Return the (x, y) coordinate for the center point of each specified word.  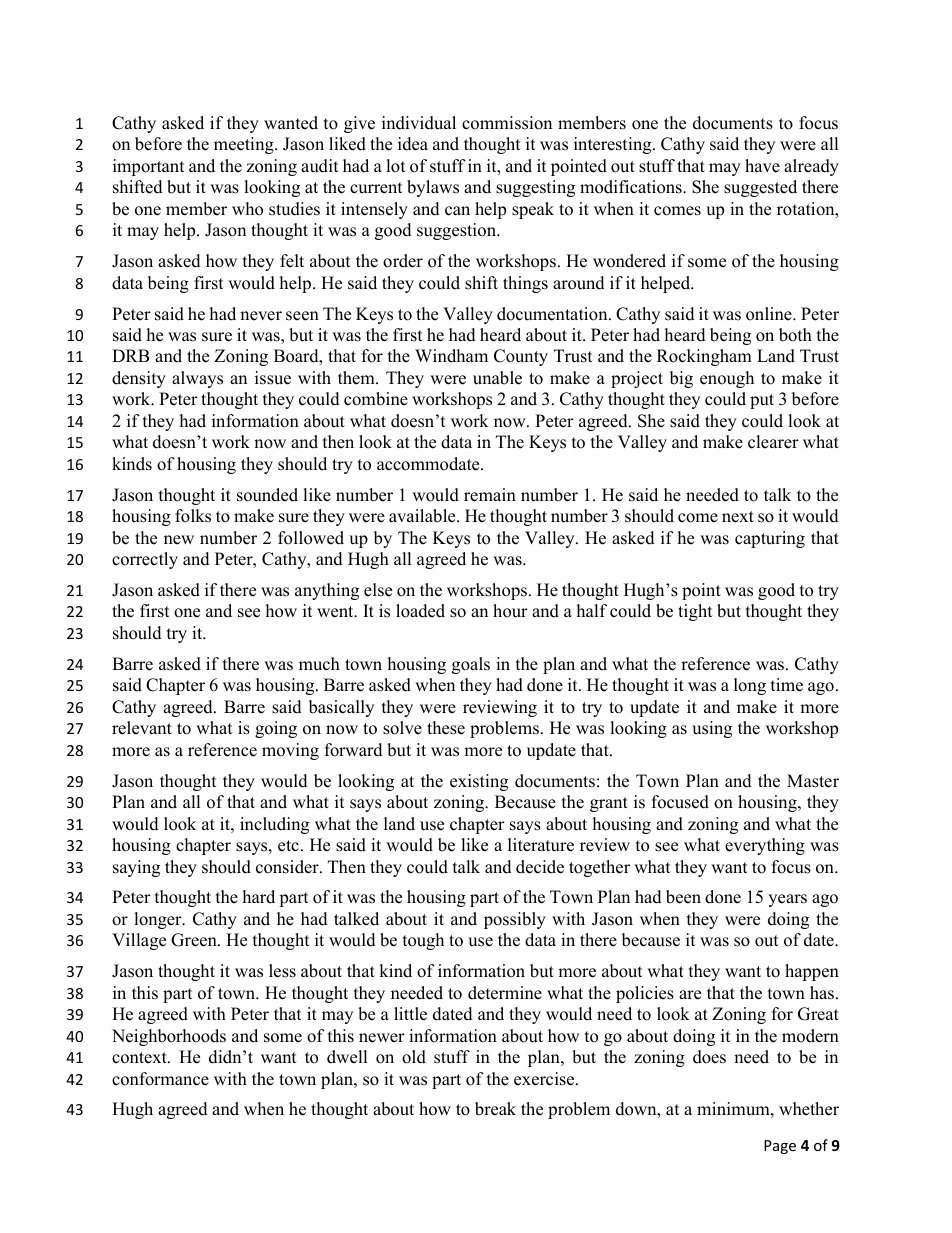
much (319, 664)
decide (540, 867)
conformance (160, 1079)
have (762, 166)
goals (471, 665)
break (495, 1109)
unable (497, 378)
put (762, 401)
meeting (245, 145)
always (197, 379)
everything (765, 846)
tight (695, 612)
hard (259, 897)
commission (507, 123)
